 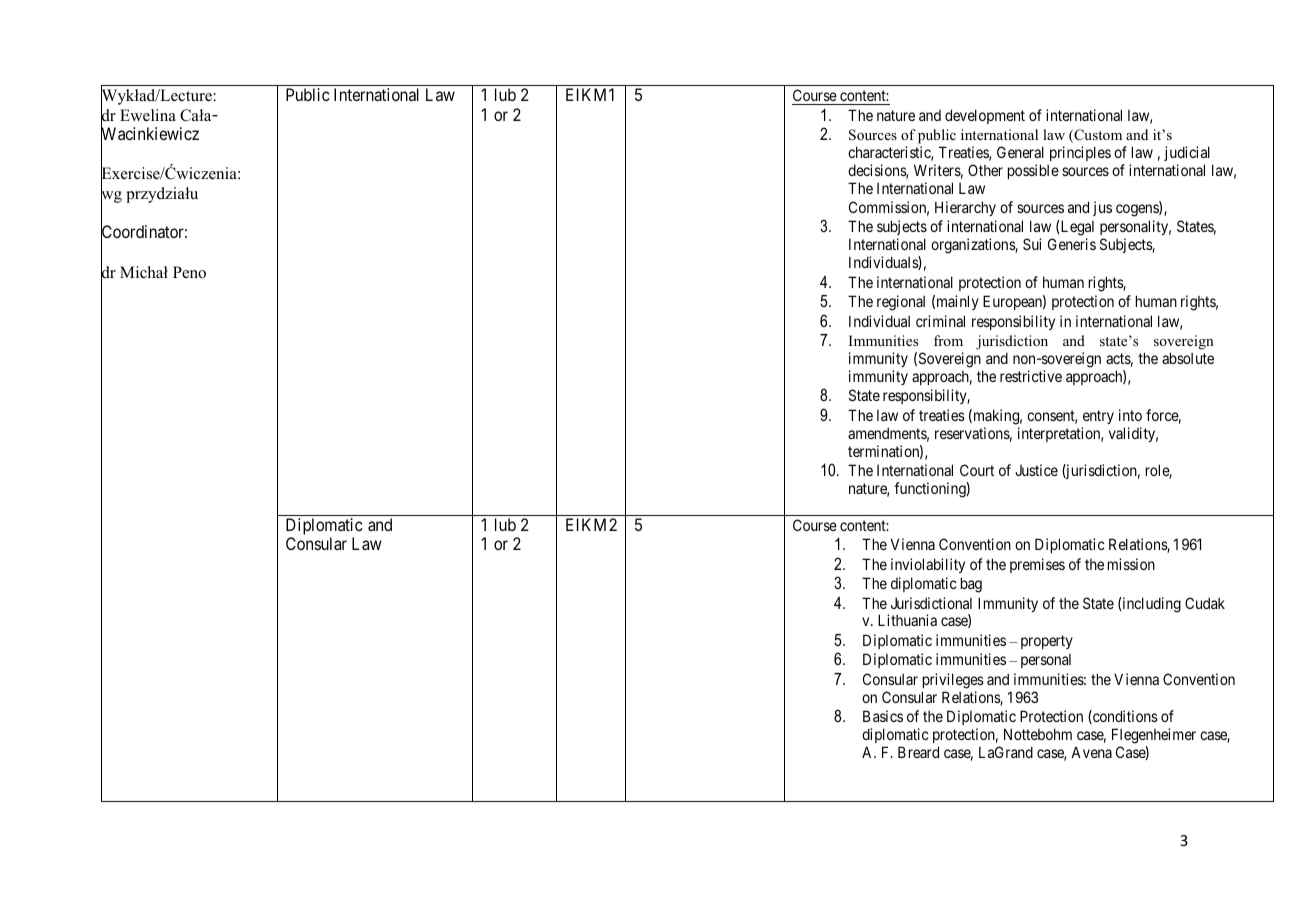 What do you see at coordinates (977, 470) in the page?
I see `Court` at bounding box center [977, 470].
